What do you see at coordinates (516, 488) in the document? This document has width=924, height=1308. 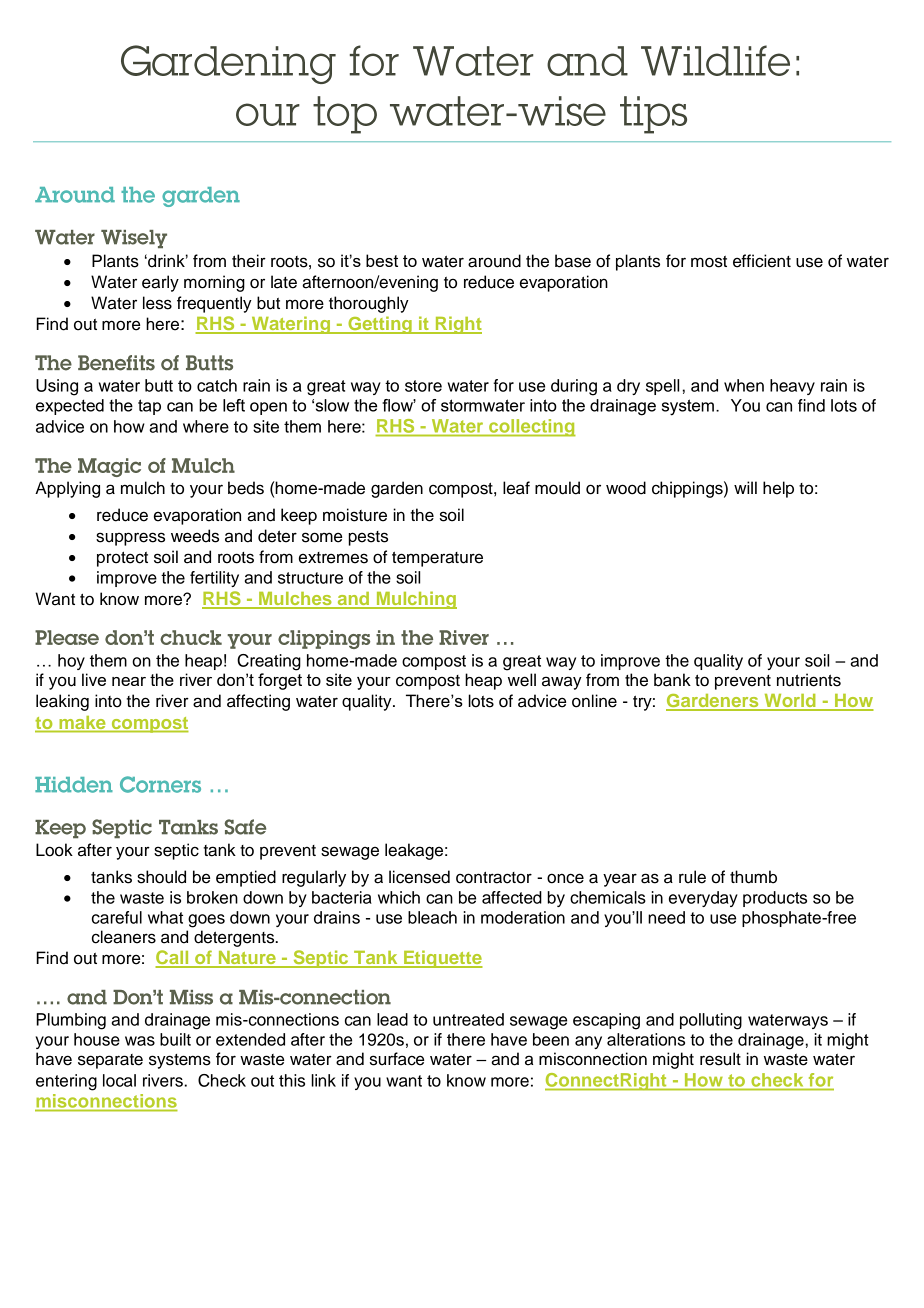 I see `leaf` at bounding box center [516, 488].
